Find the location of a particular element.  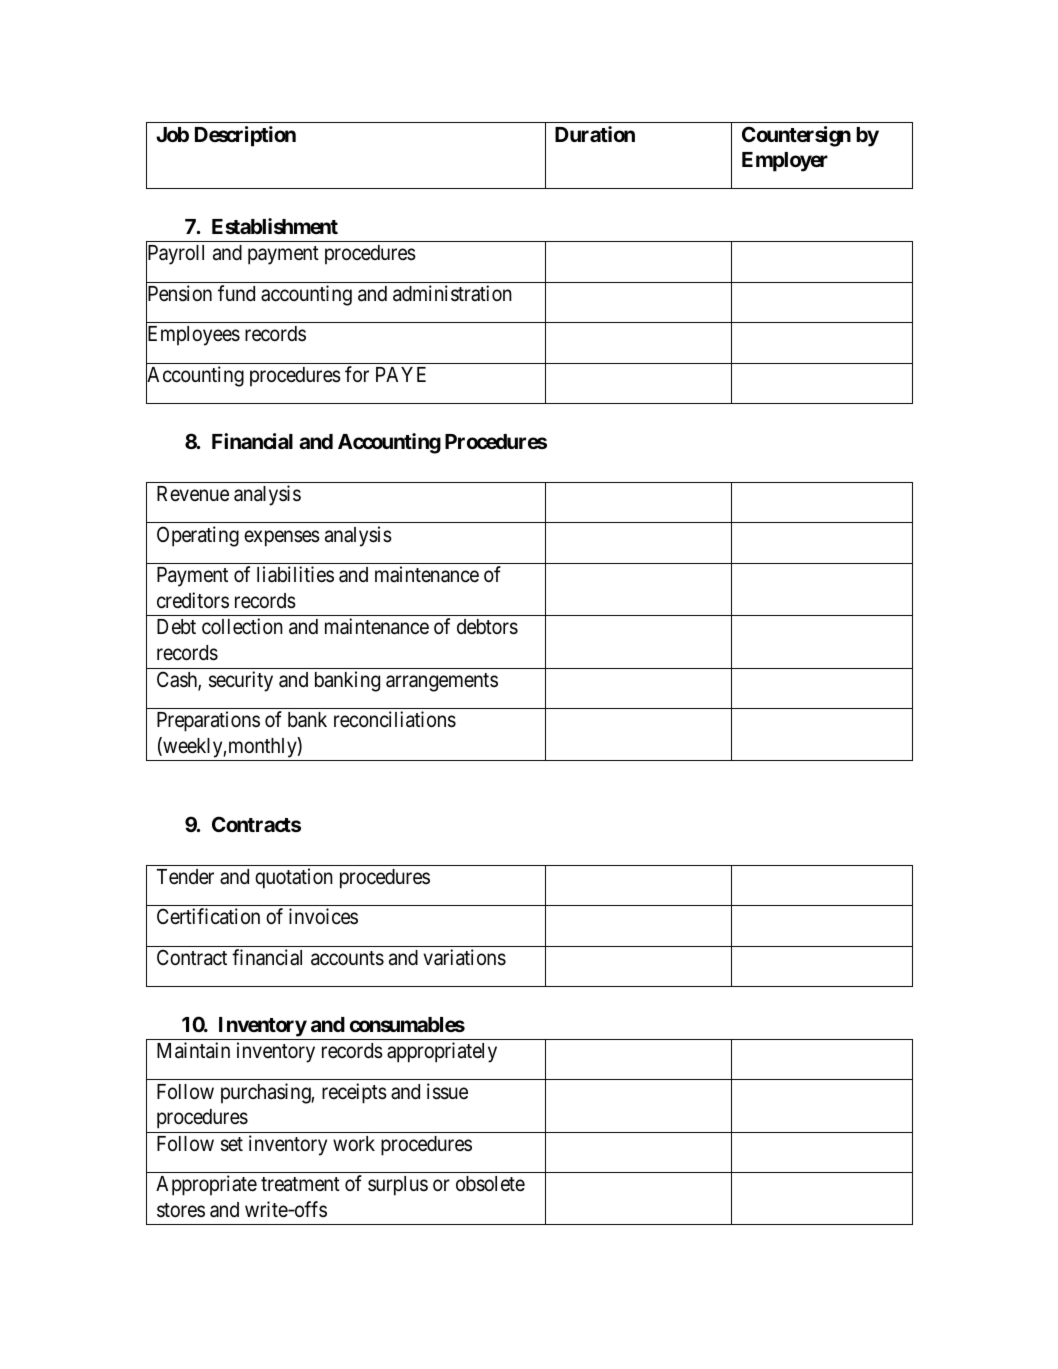

liabilities is located at coordinates (295, 574).
